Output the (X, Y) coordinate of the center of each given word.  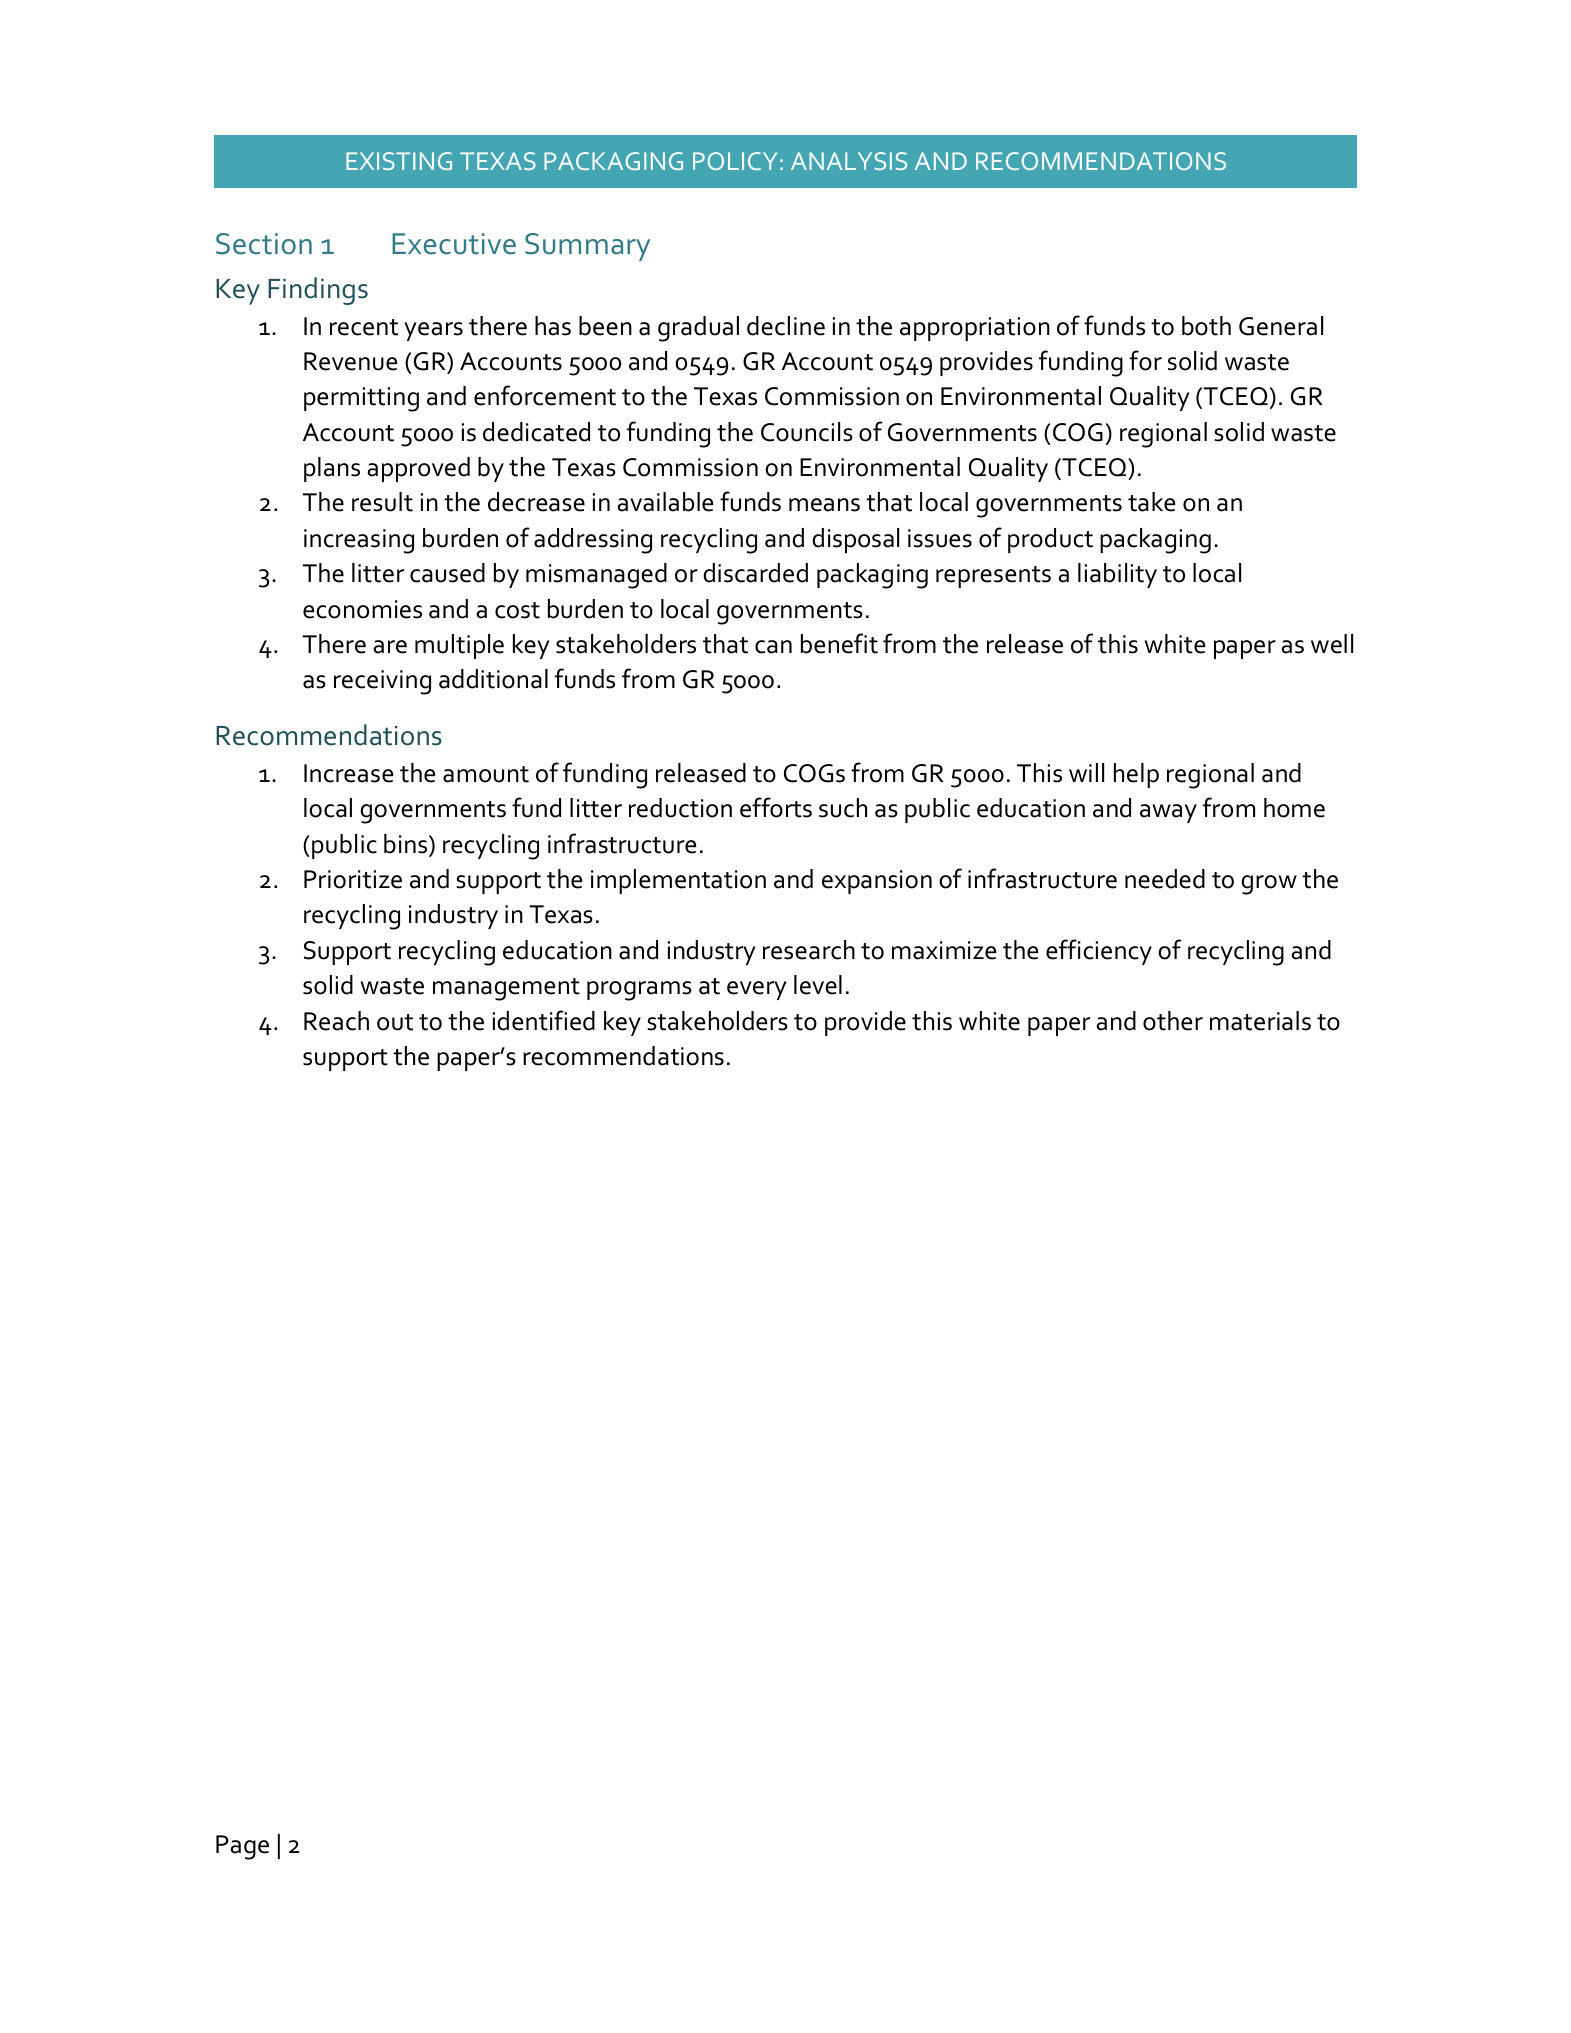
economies (362, 609)
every (757, 990)
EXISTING (399, 161)
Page (242, 1847)
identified (544, 1020)
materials (1260, 1021)
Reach (336, 1021)
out (395, 1022)
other (1173, 1021)
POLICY (735, 161)
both (1206, 326)
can (773, 647)
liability (1117, 575)
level (818, 985)
